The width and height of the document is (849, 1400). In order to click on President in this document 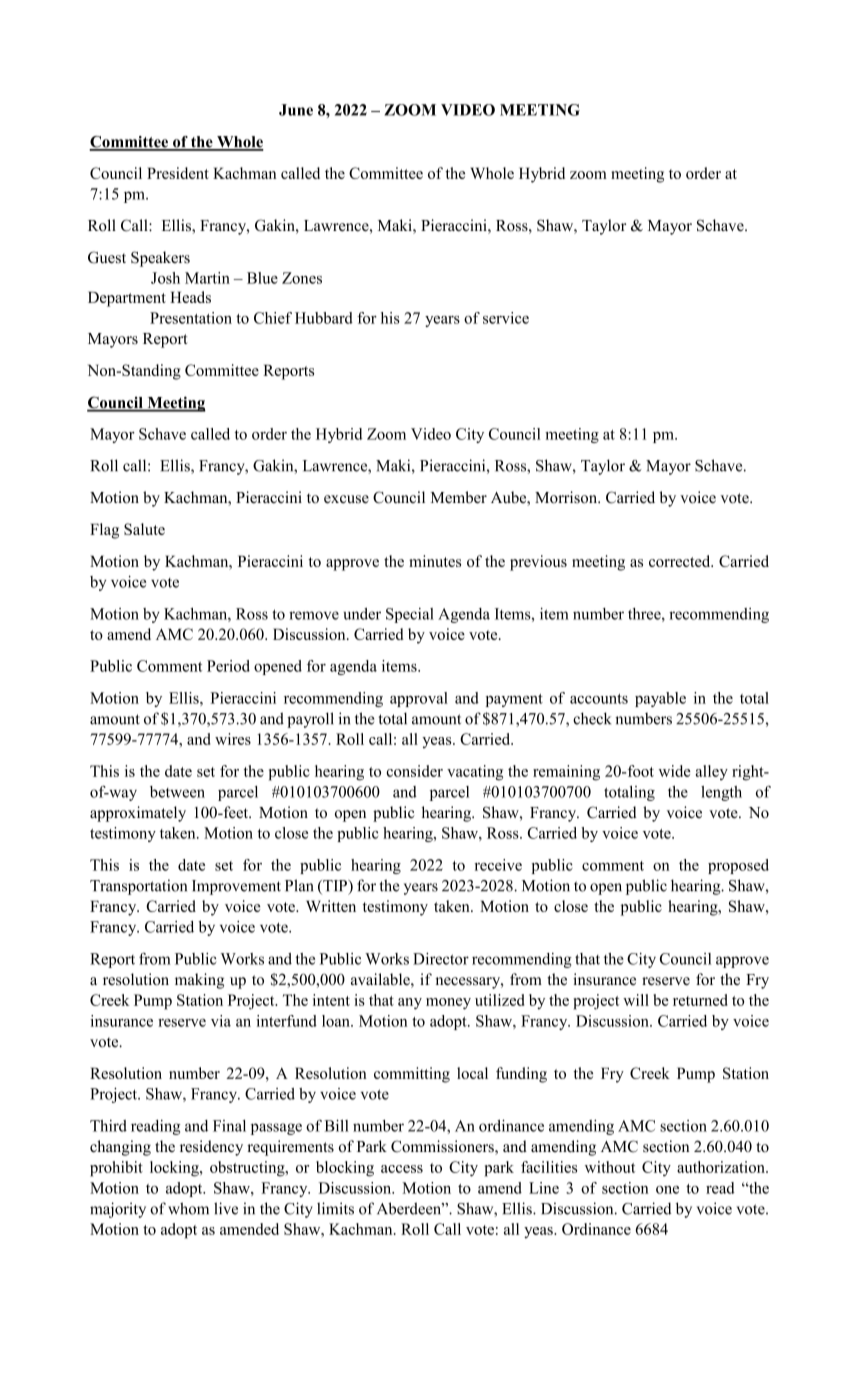, I will do `click(178, 173)`.
